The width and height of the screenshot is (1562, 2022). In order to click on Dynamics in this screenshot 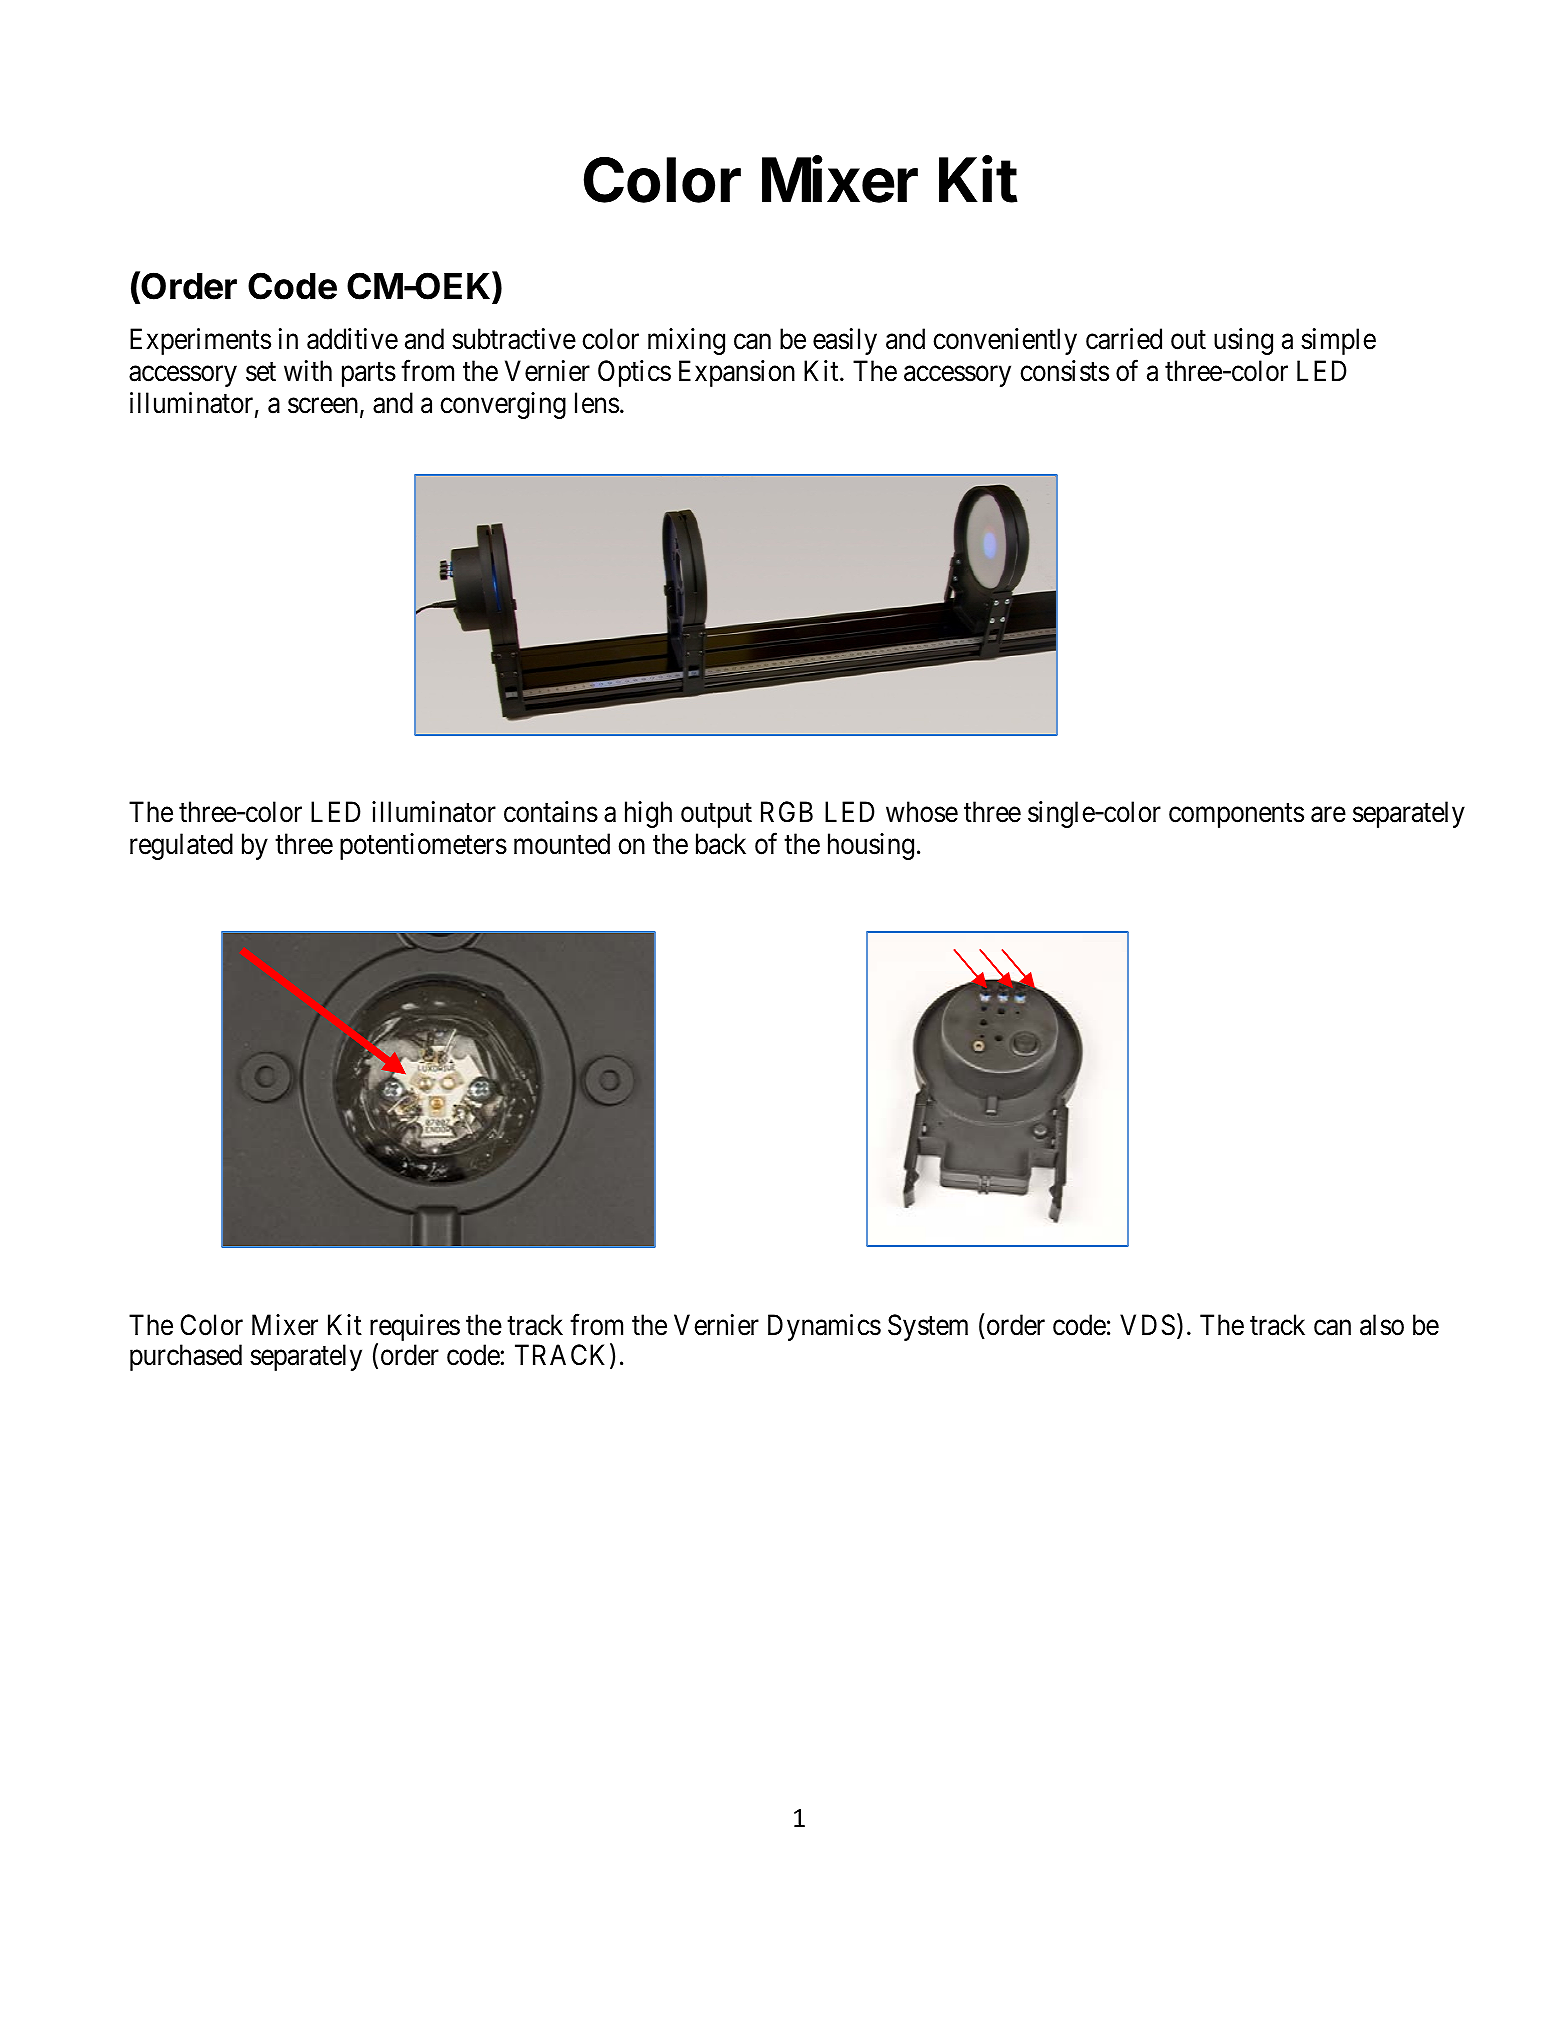, I will do `click(824, 1327)`.
